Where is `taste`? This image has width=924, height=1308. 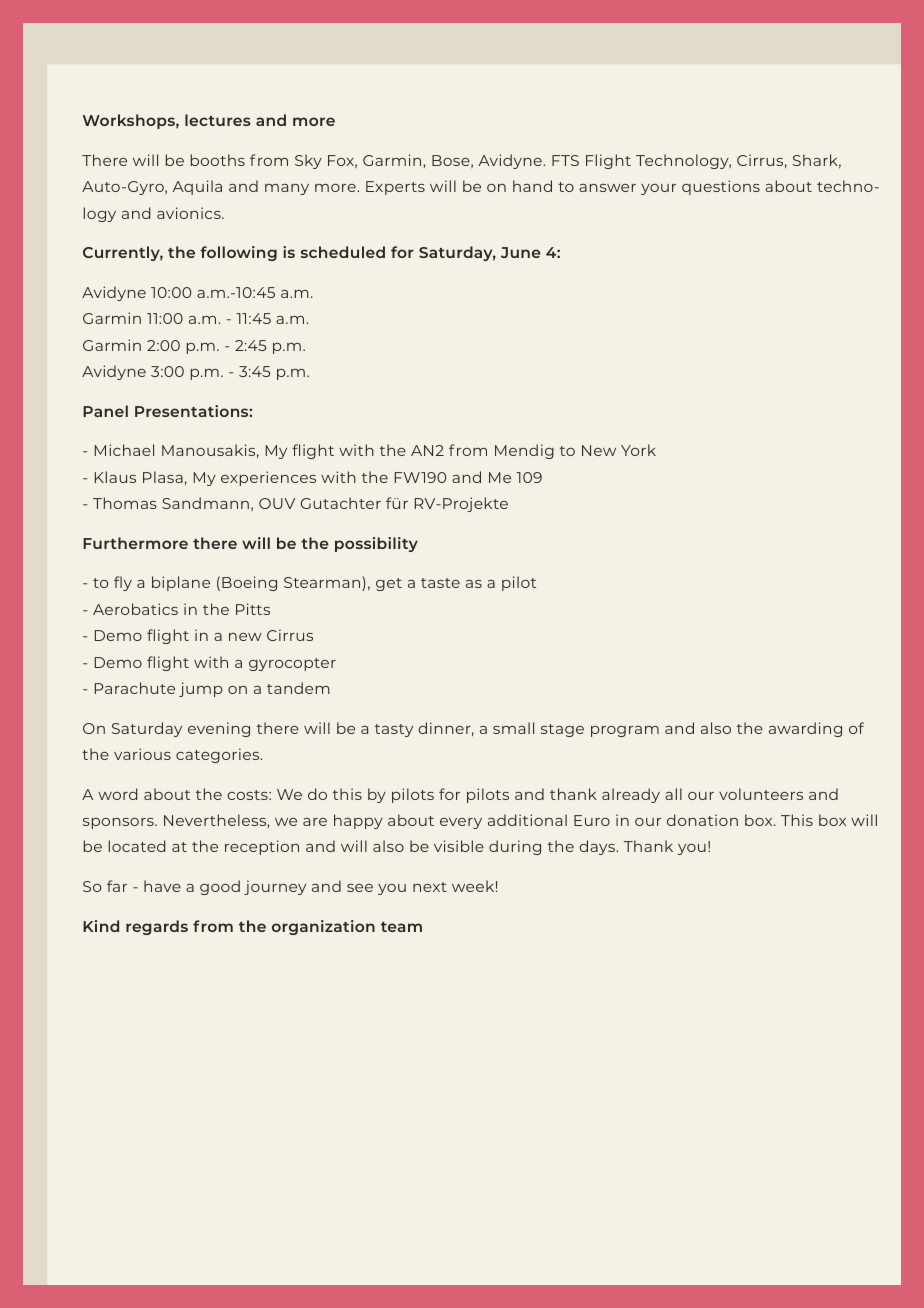 taste is located at coordinates (440, 583).
